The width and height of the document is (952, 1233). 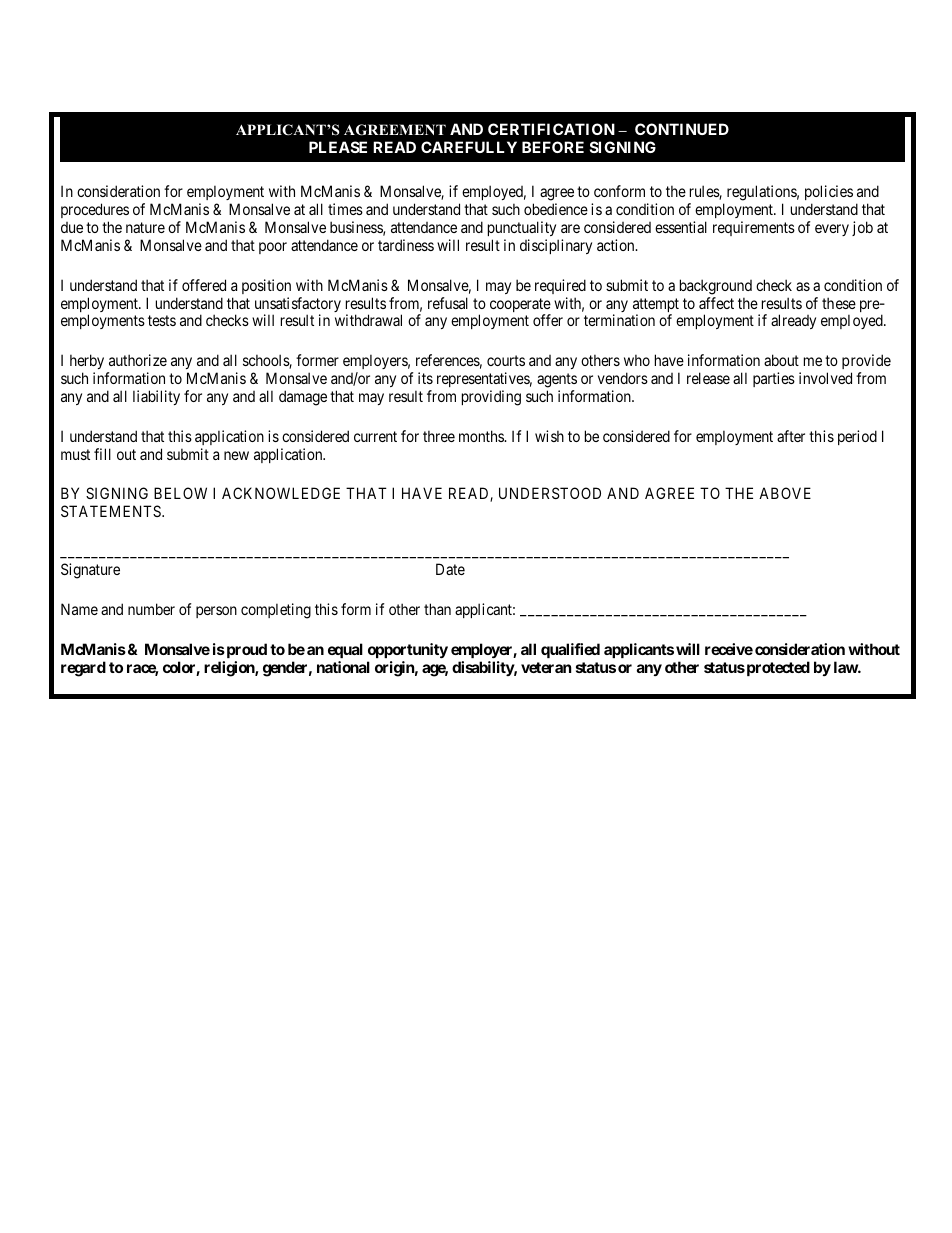 I want to click on CONTINUED, so click(x=682, y=129).
